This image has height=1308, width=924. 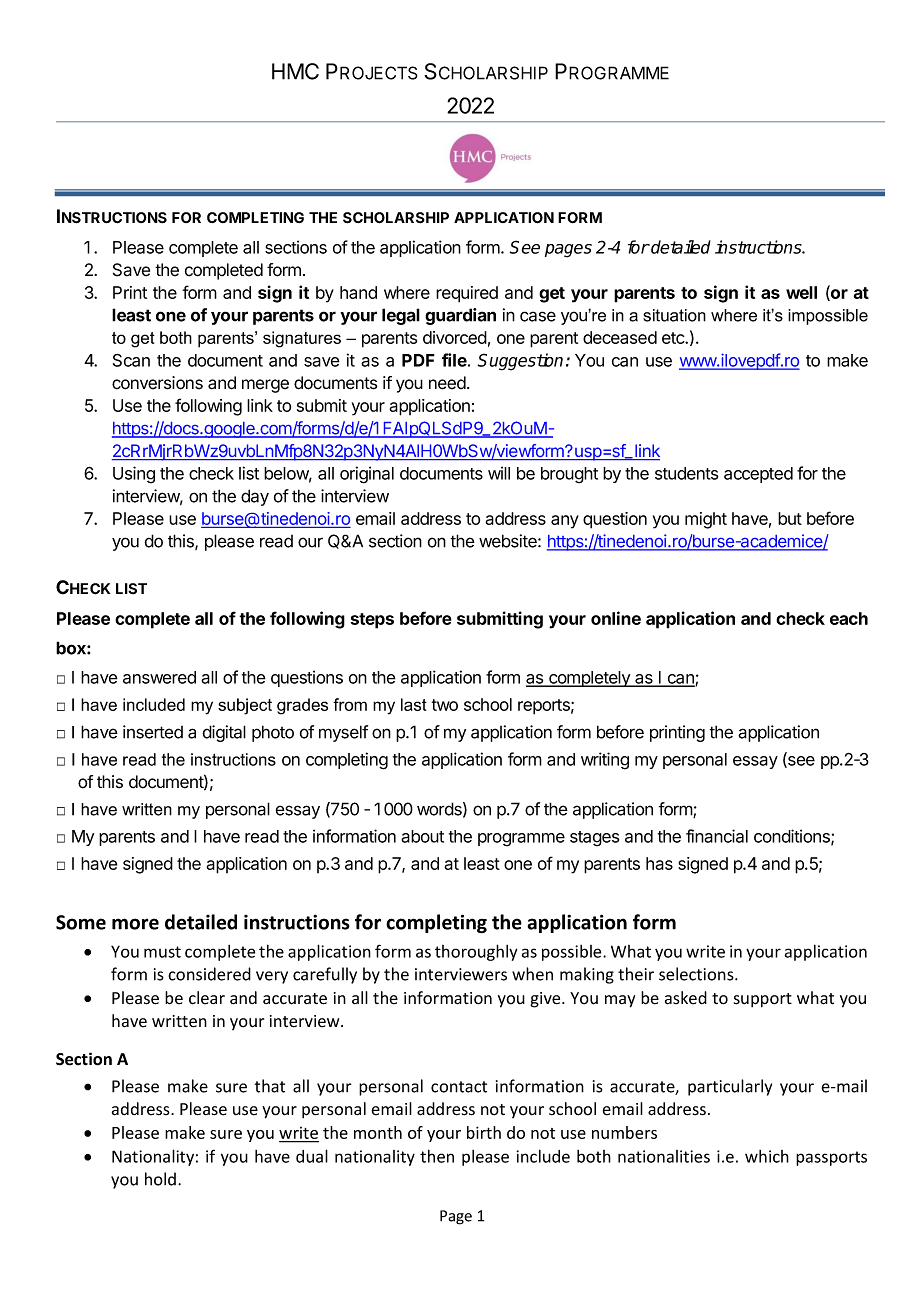 What do you see at coordinates (476, 952) in the image?
I see `thoroughly` at bounding box center [476, 952].
